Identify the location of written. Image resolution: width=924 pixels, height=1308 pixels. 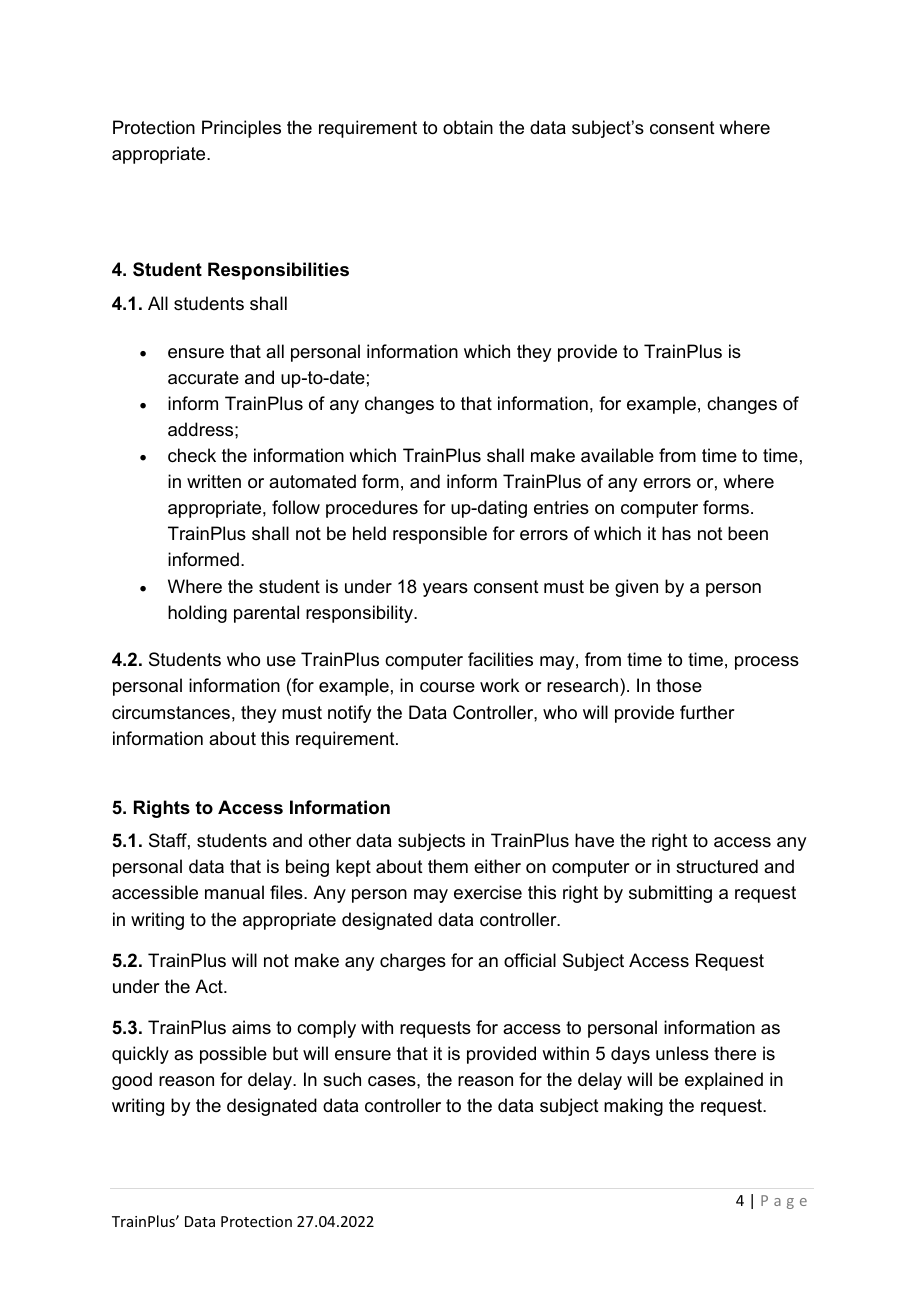
(214, 481).
